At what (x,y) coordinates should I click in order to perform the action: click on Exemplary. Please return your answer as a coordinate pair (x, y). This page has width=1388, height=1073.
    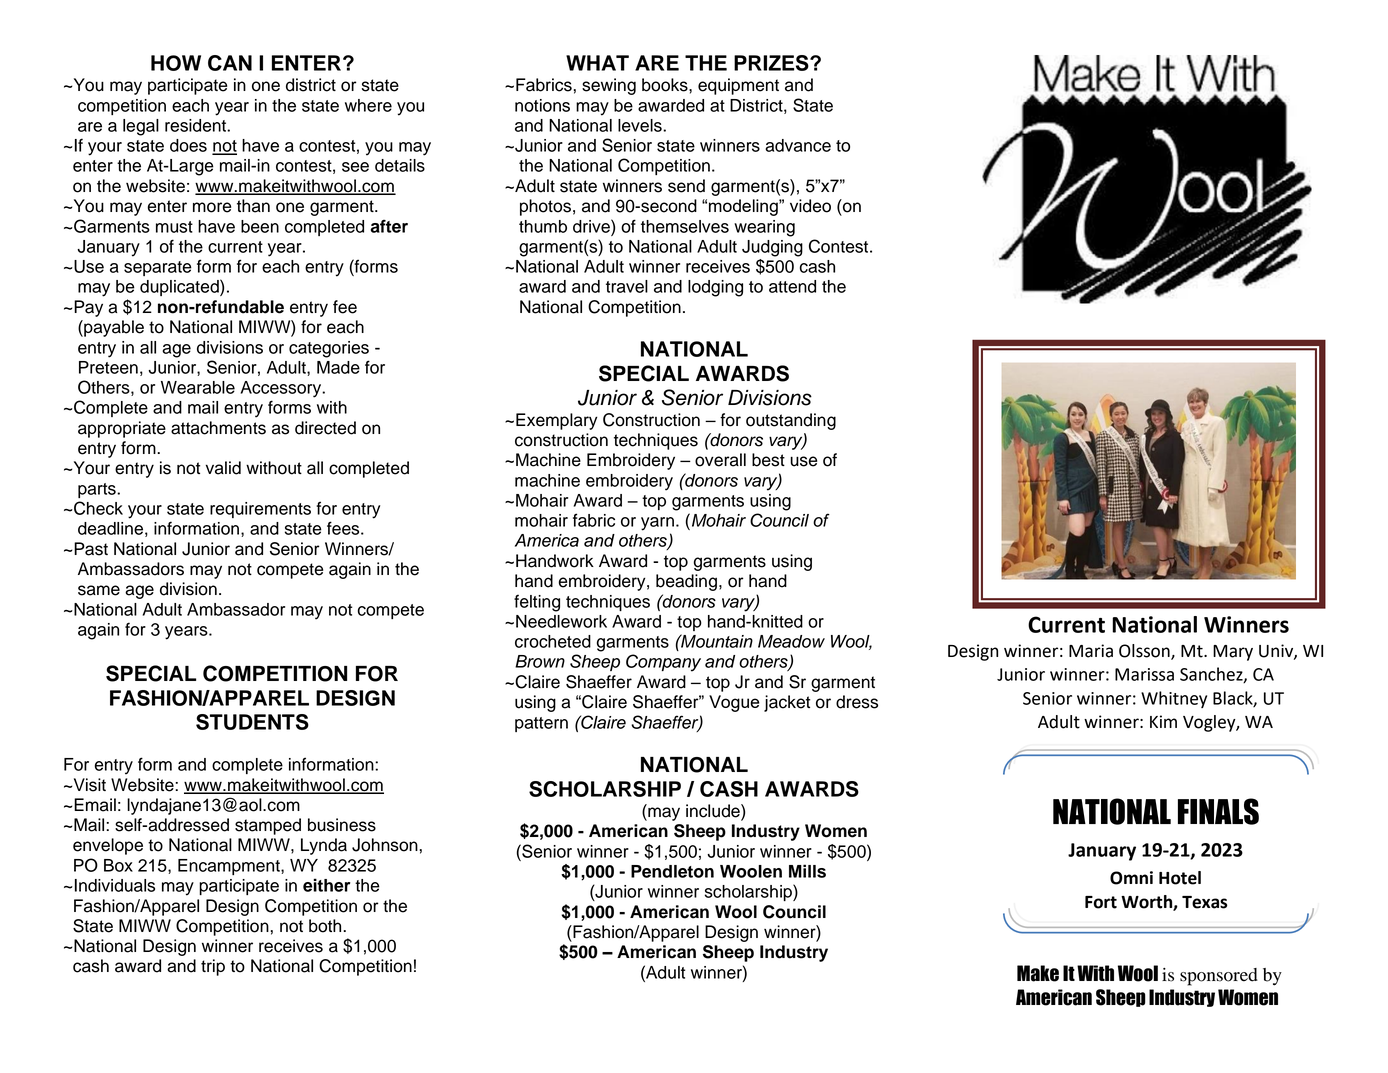
    Looking at the image, I should click on (556, 421).
